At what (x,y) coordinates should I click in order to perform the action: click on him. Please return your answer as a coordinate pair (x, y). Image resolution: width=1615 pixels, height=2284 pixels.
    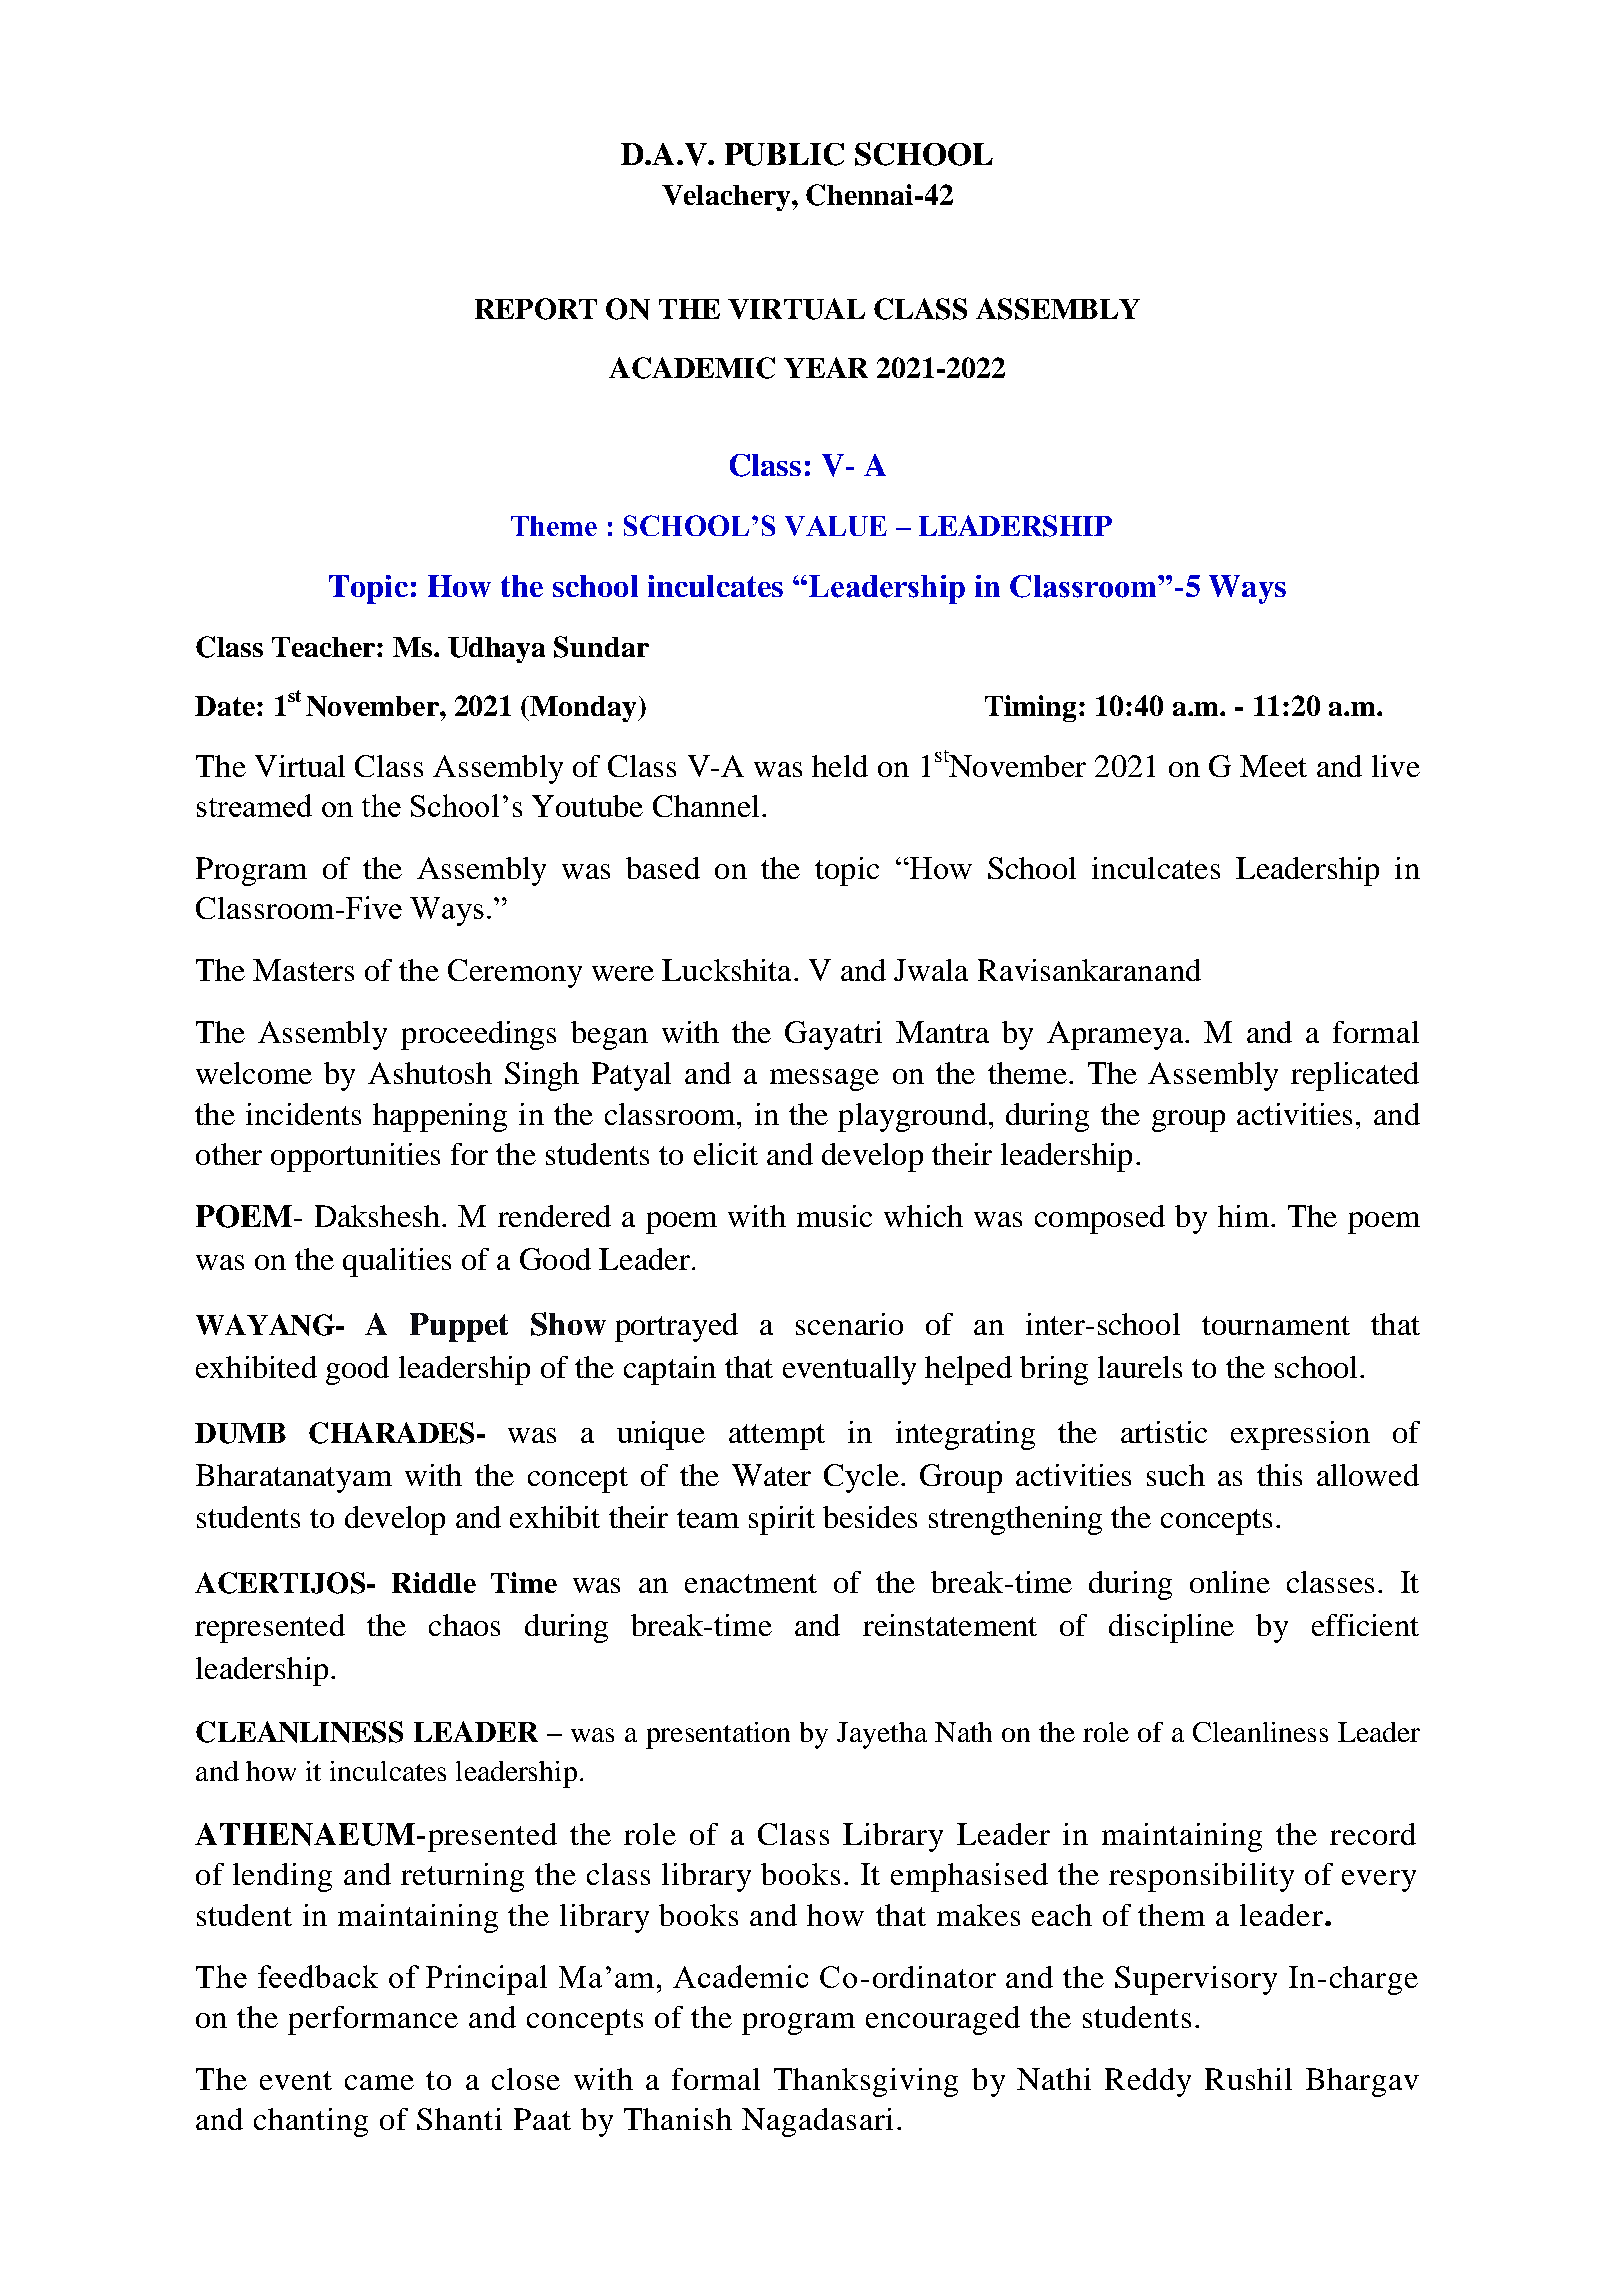
    Looking at the image, I should click on (1243, 1216).
